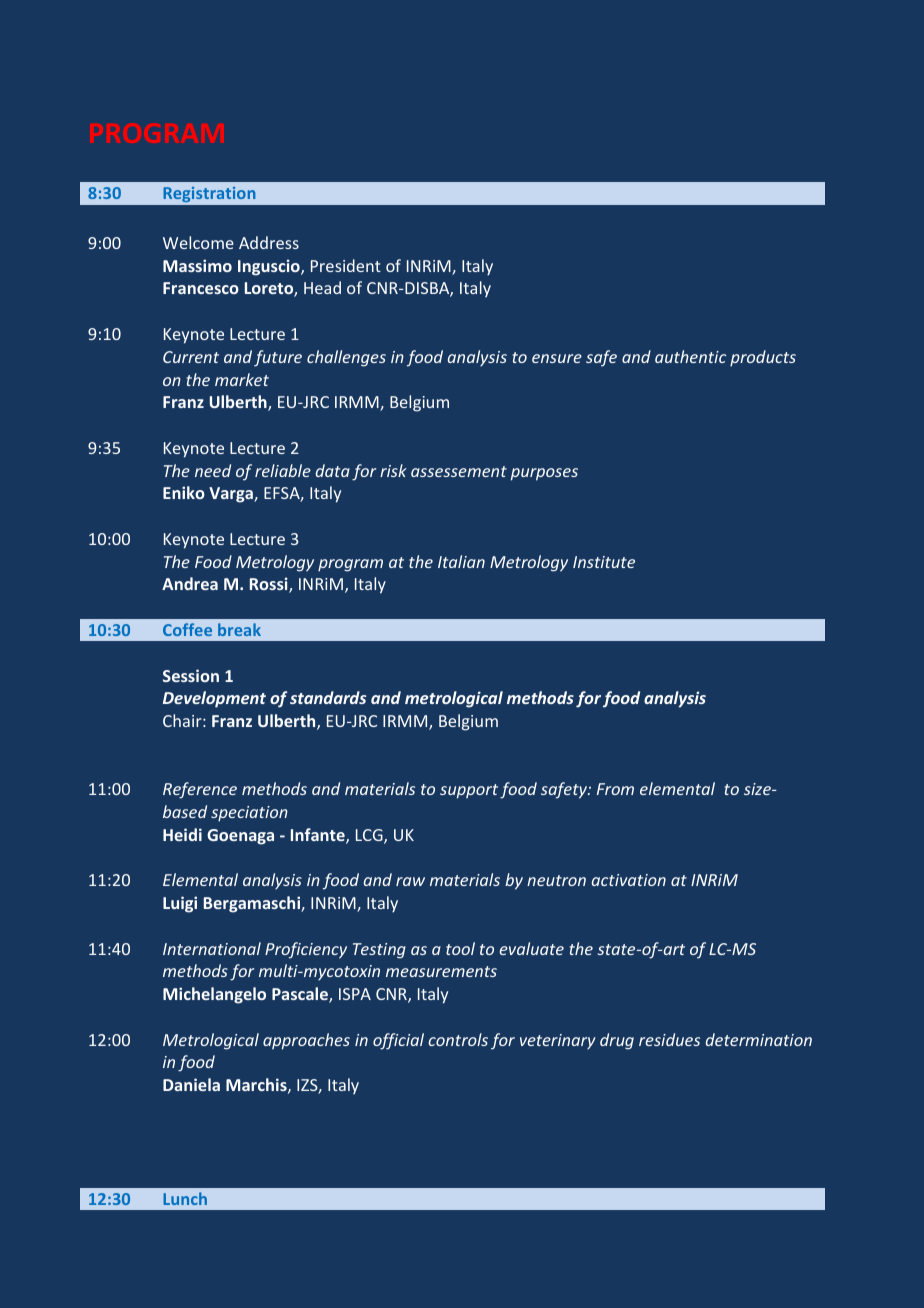 This document has width=924, height=1308. What do you see at coordinates (214, 699) in the document?
I see `Development` at bounding box center [214, 699].
